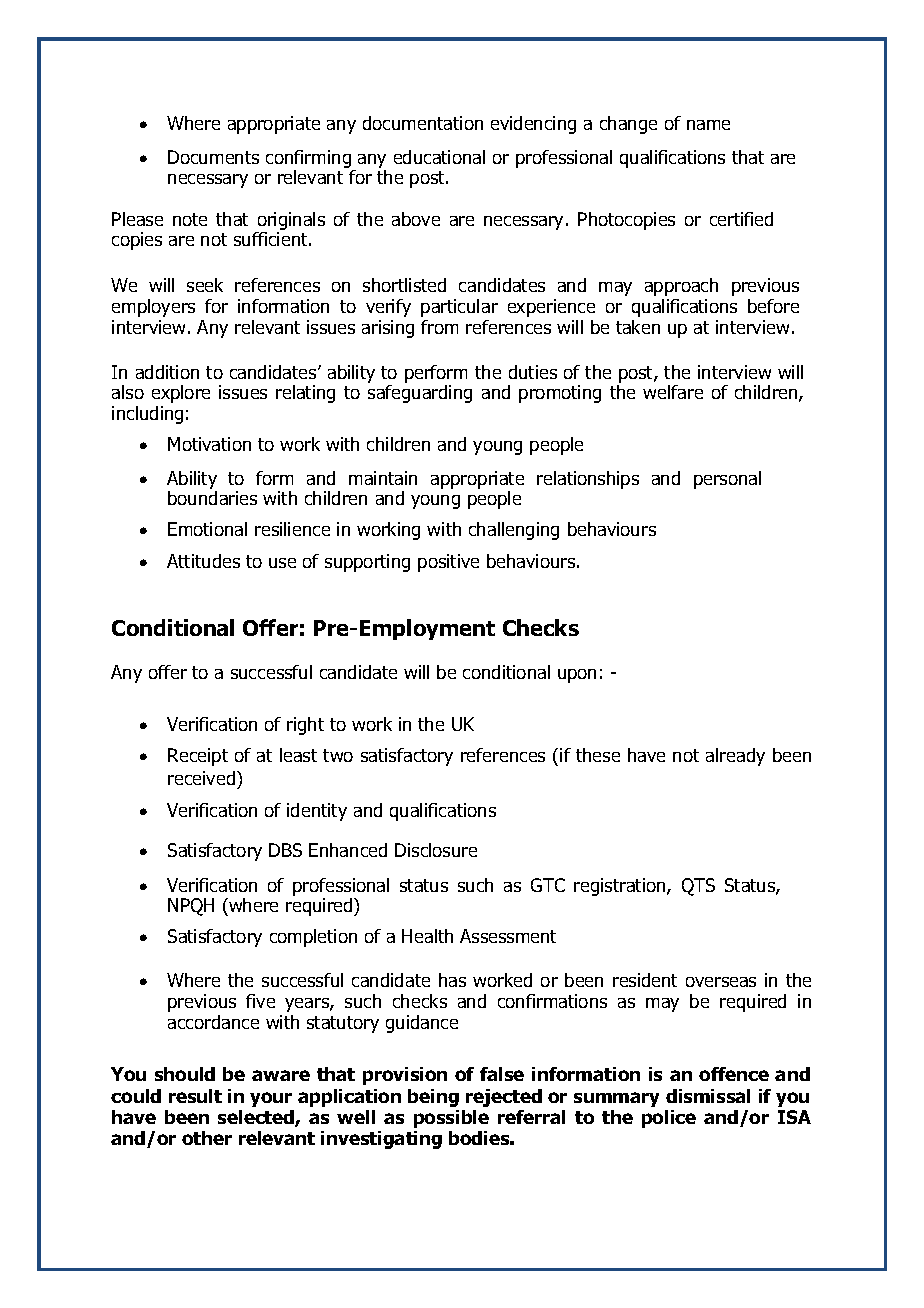 This screenshot has width=924, height=1308. I want to click on result, so click(195, 1096).
